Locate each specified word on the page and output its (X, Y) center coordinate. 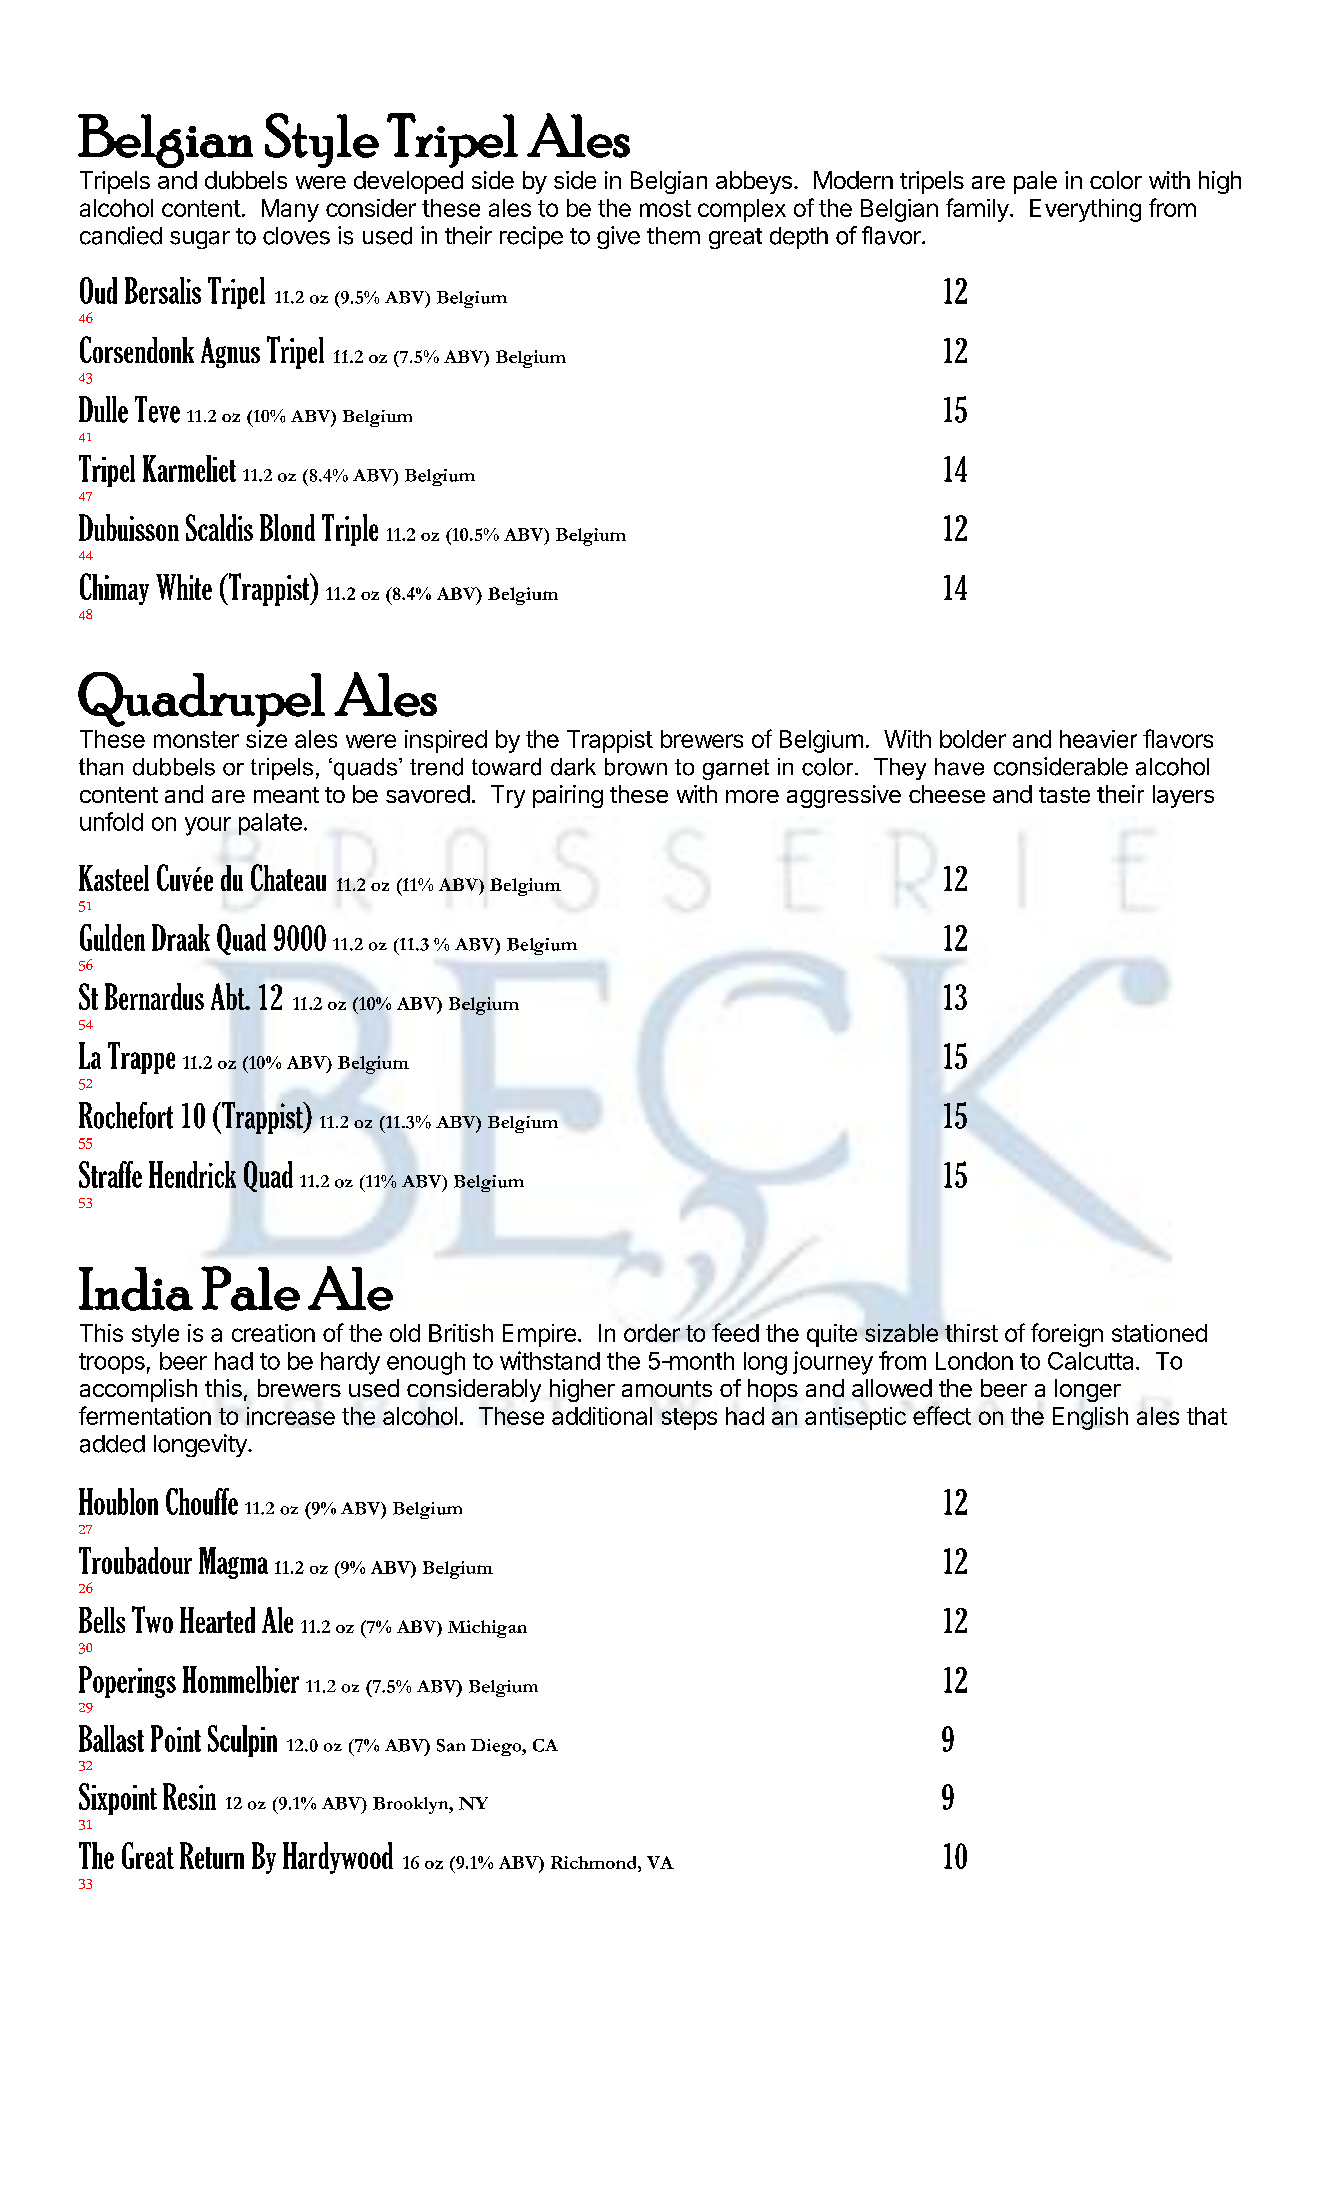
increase (291, 1416)
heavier (1098, 739)
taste (1064, 795)
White (184, 587)
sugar (200, 240)
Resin (189, 1796)
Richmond (595, 1862)
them (673, 236)
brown (636, 767)
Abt (229, 996)
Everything (1085, 210)
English (1090, 1418)
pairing (568, 796)
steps (689, 1419)
